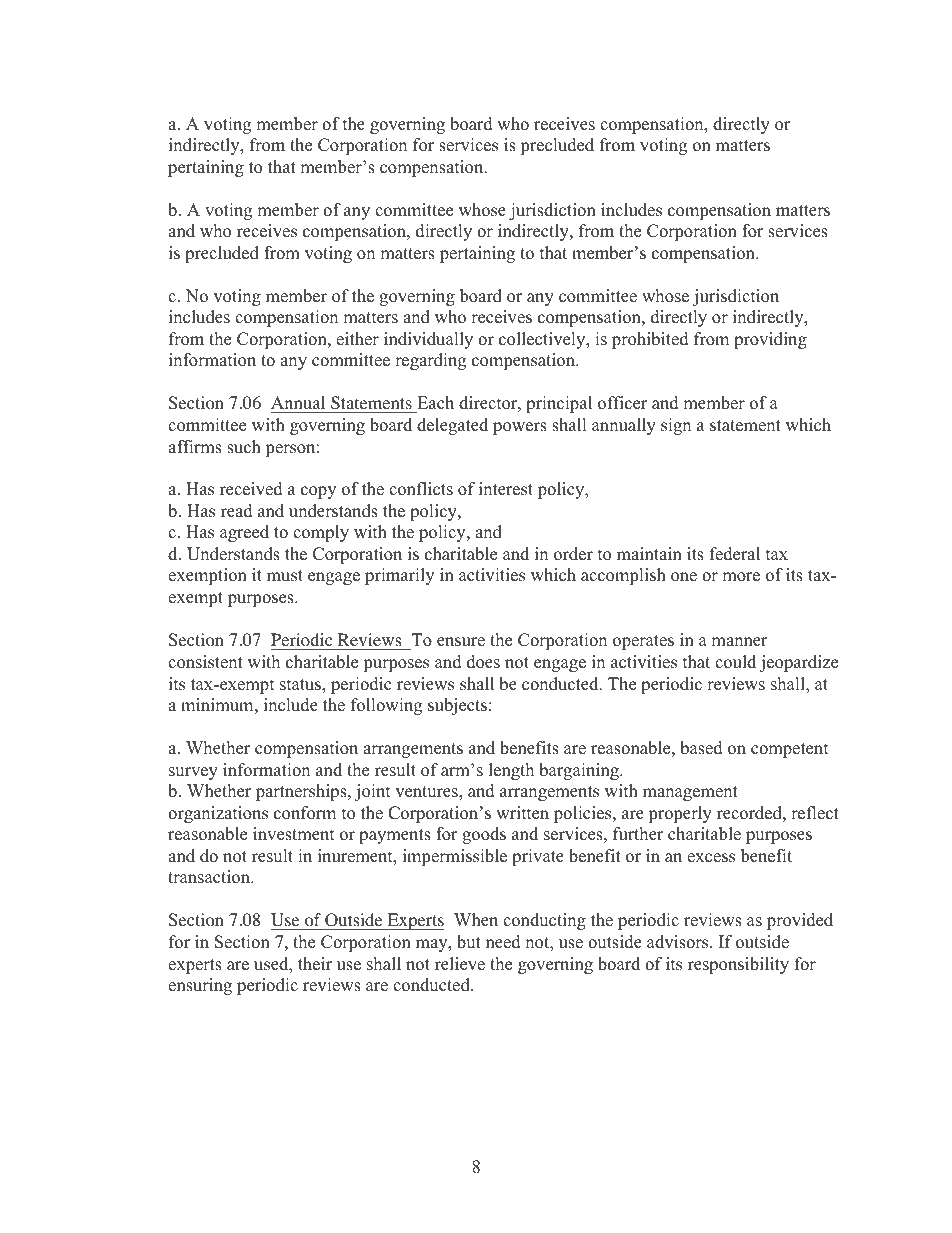 Image resolution: width=952 pixels, height=1233 pixels. I want to click on either, so click(357, 339).
